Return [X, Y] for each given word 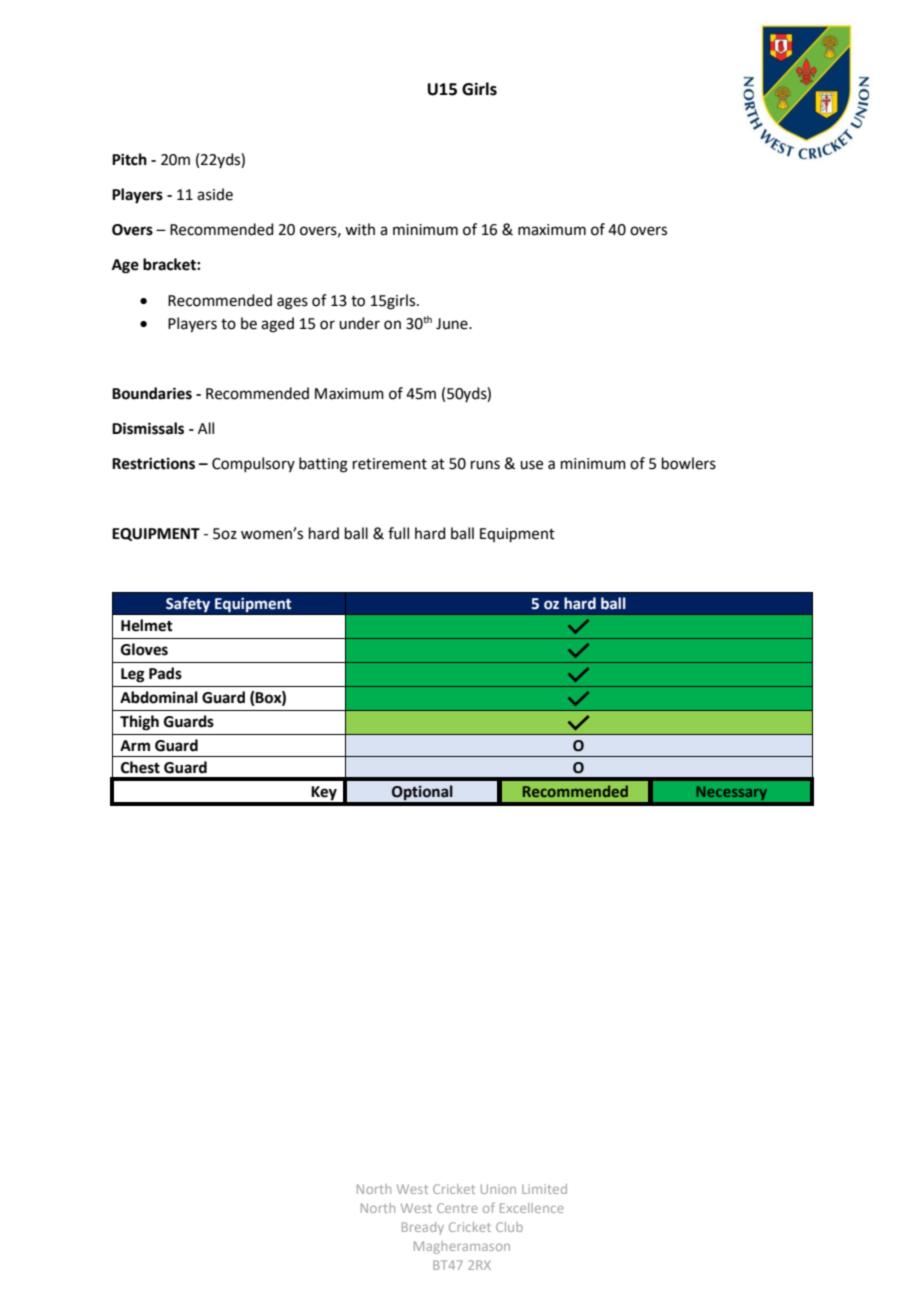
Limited [544, 1189]
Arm [135, 745]
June [453, 324]
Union [498, 1189]
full [398, 533]
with [360, 229]
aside [215, 194]
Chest [140, 767]
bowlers [689, 463]
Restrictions [153, 463]
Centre [457, 1208]
